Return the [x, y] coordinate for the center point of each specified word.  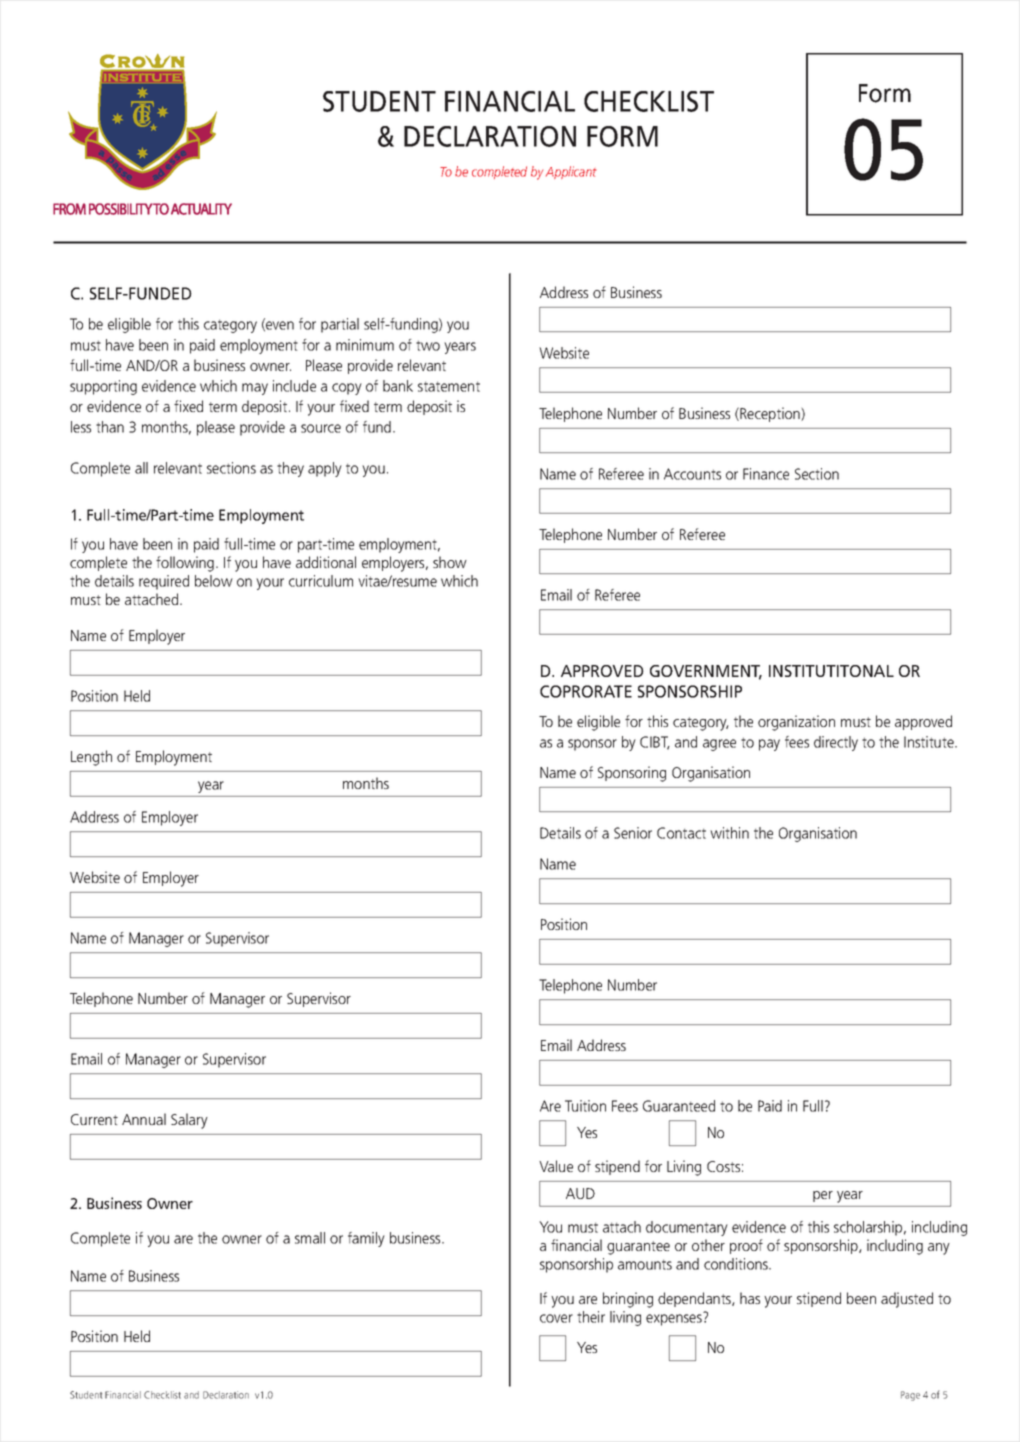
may [255, 389]
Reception [770, 414]
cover [556, 1318]
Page [910, 1396]
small [310, 1238]
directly [836, 743]
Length [91, 758]
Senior [633, 833]
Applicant [571, 172]
